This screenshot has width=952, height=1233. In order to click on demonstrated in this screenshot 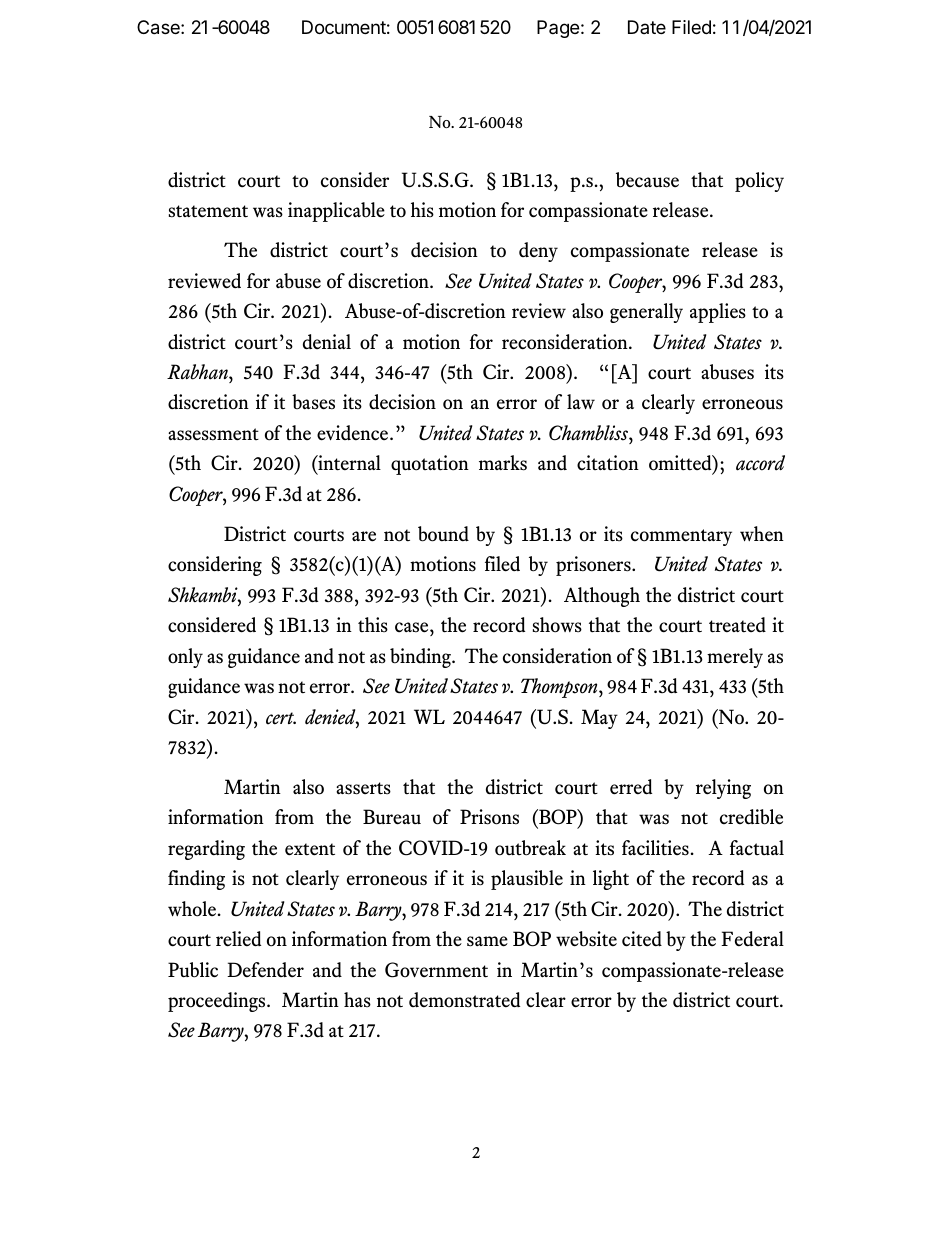, I will do `click(464, 1000)`.
